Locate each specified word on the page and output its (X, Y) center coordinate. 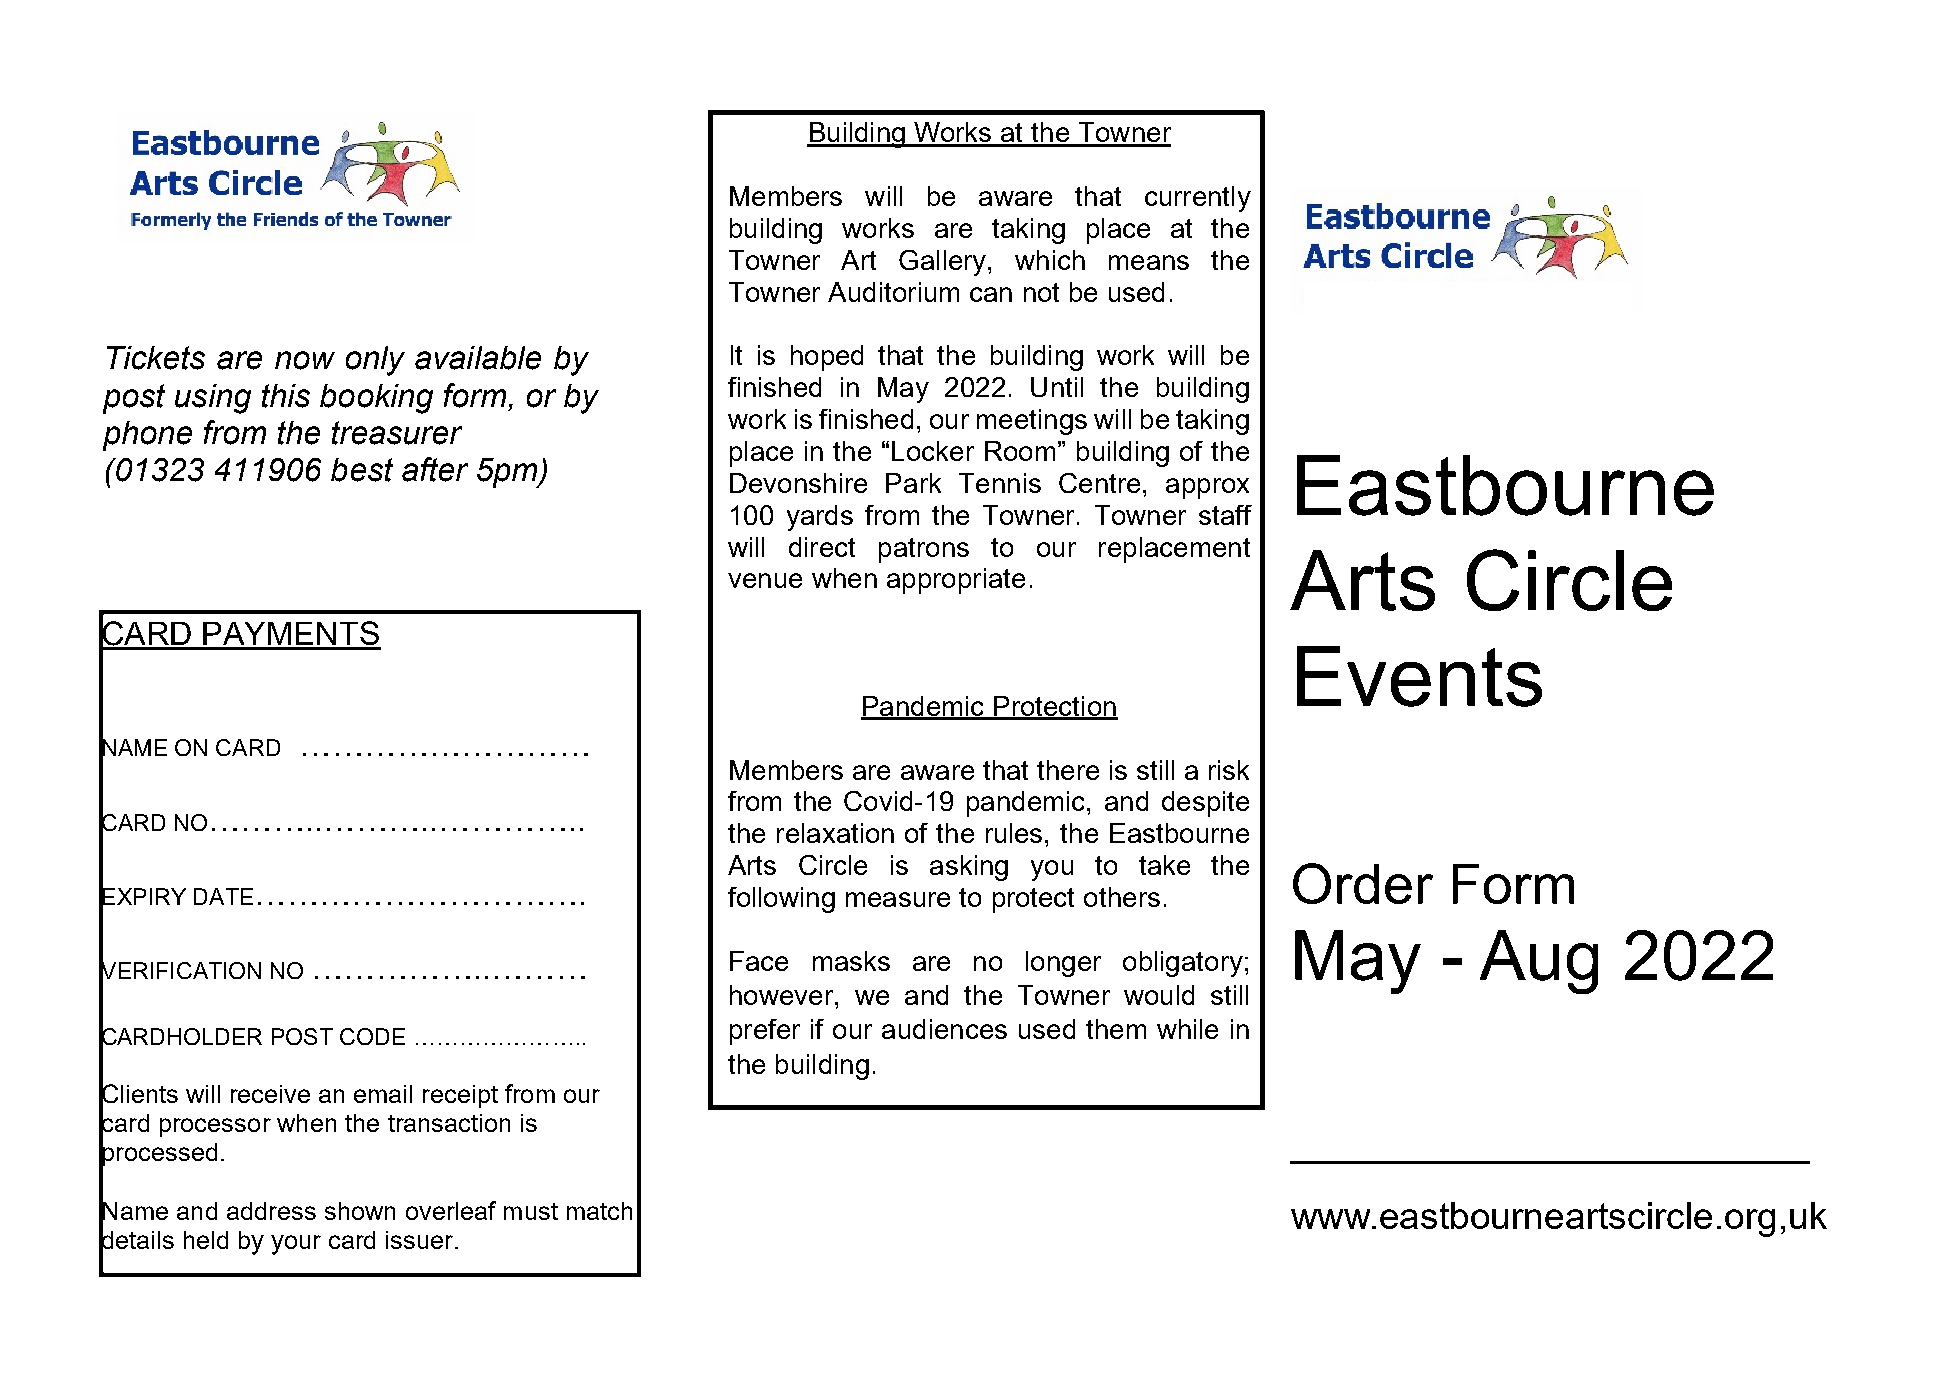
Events (1419, 676)
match (599, 1211)
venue (765, 580)
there (1068, 770)
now (305, 360)
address (271, 1211)
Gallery (944, 263)
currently (1198, 199)
